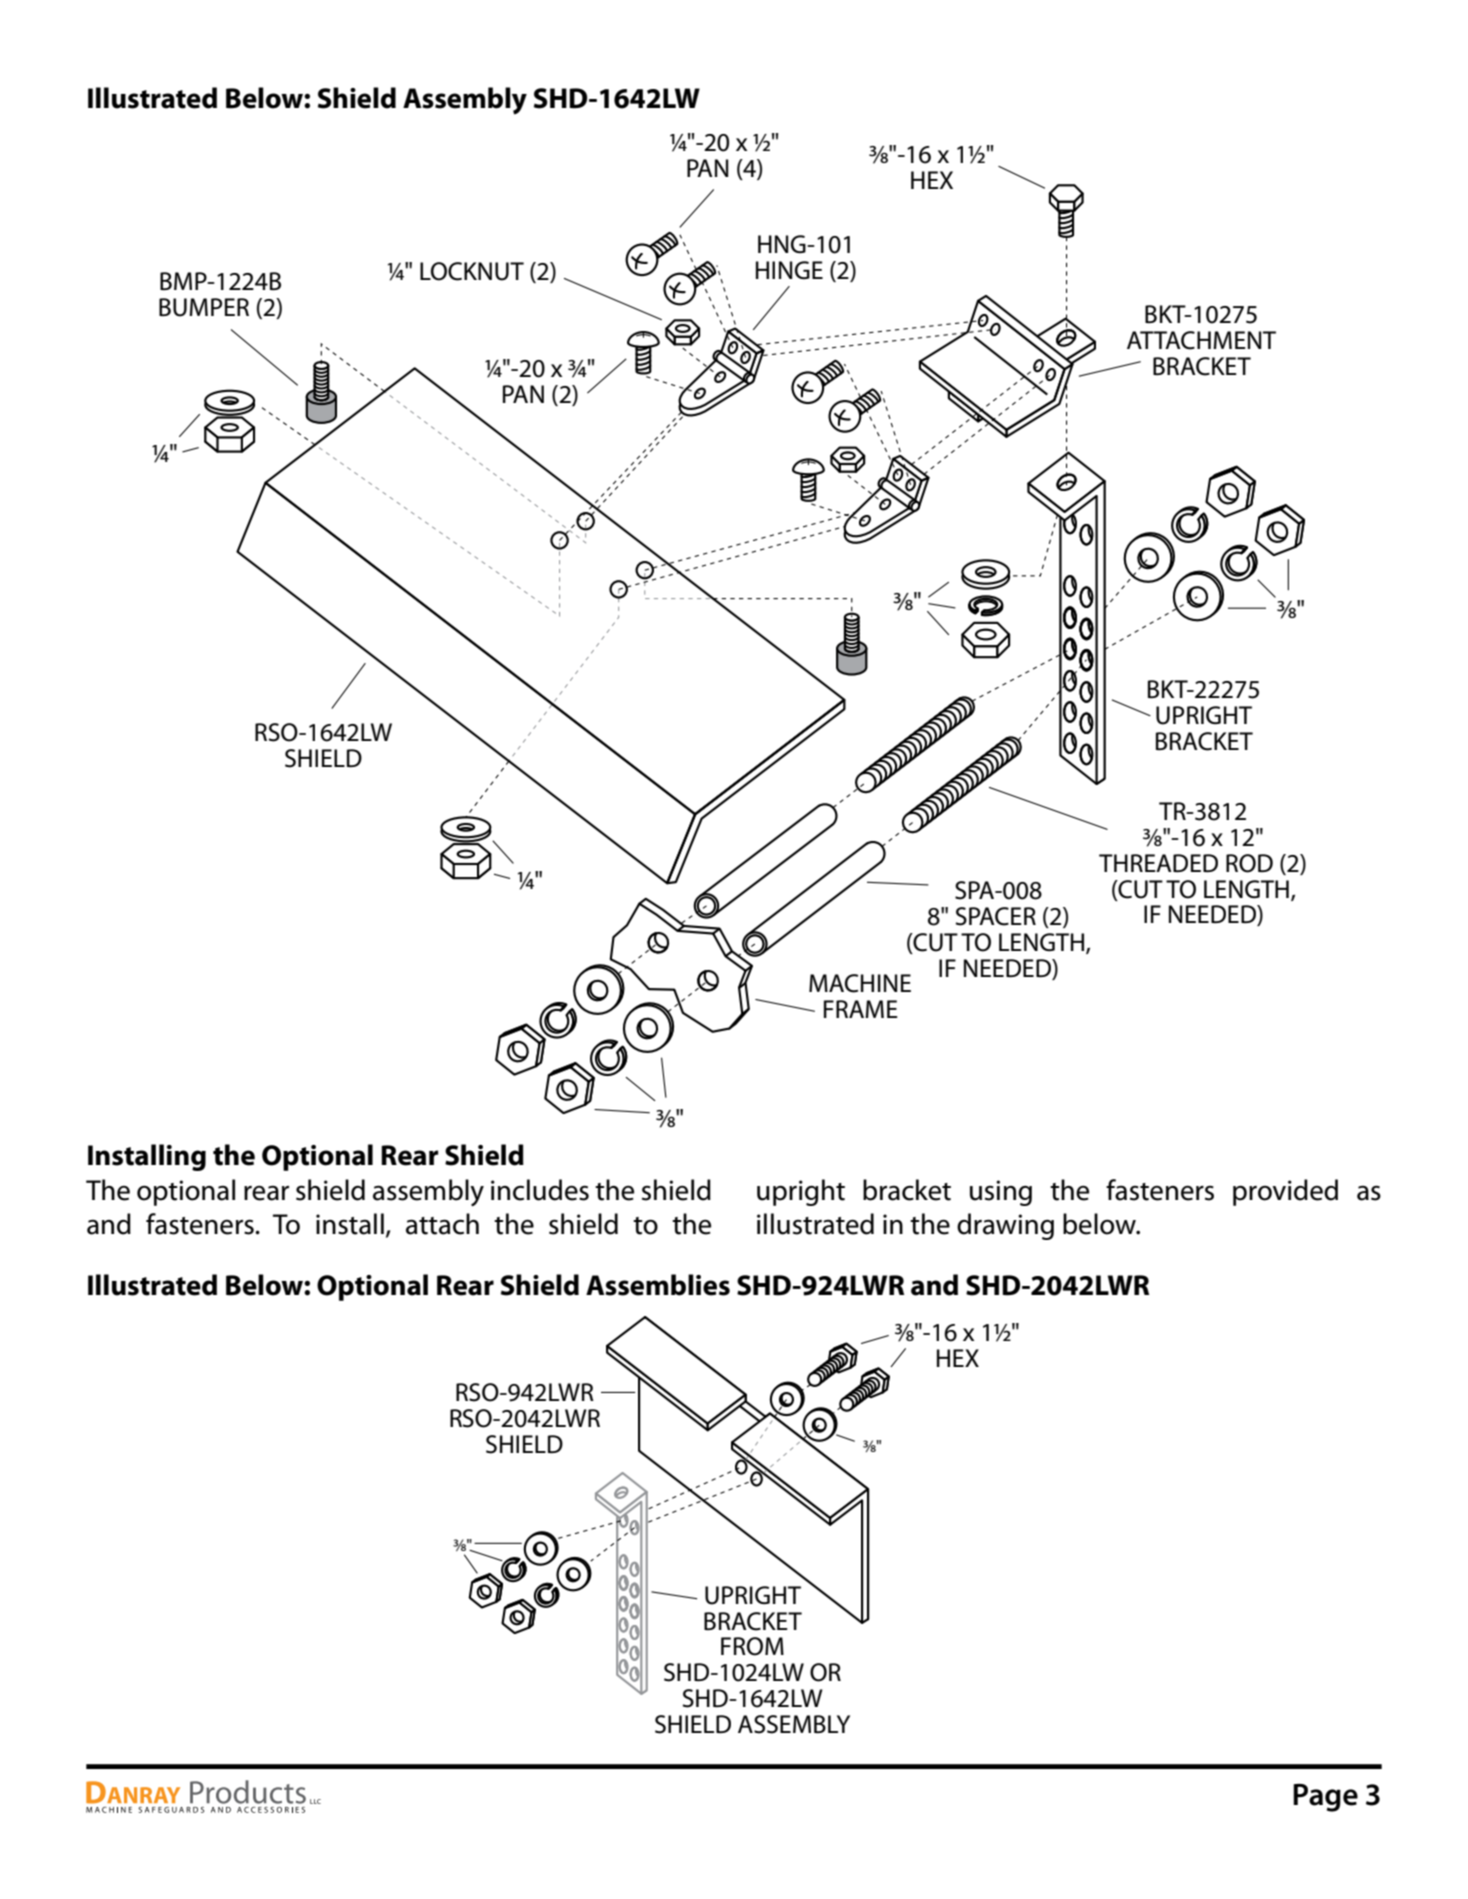 The image size is (1468, 1899). What do you see at coordinates (1249, 863) in the page?
I see `ROD` at bounding box center [1249, 863].
